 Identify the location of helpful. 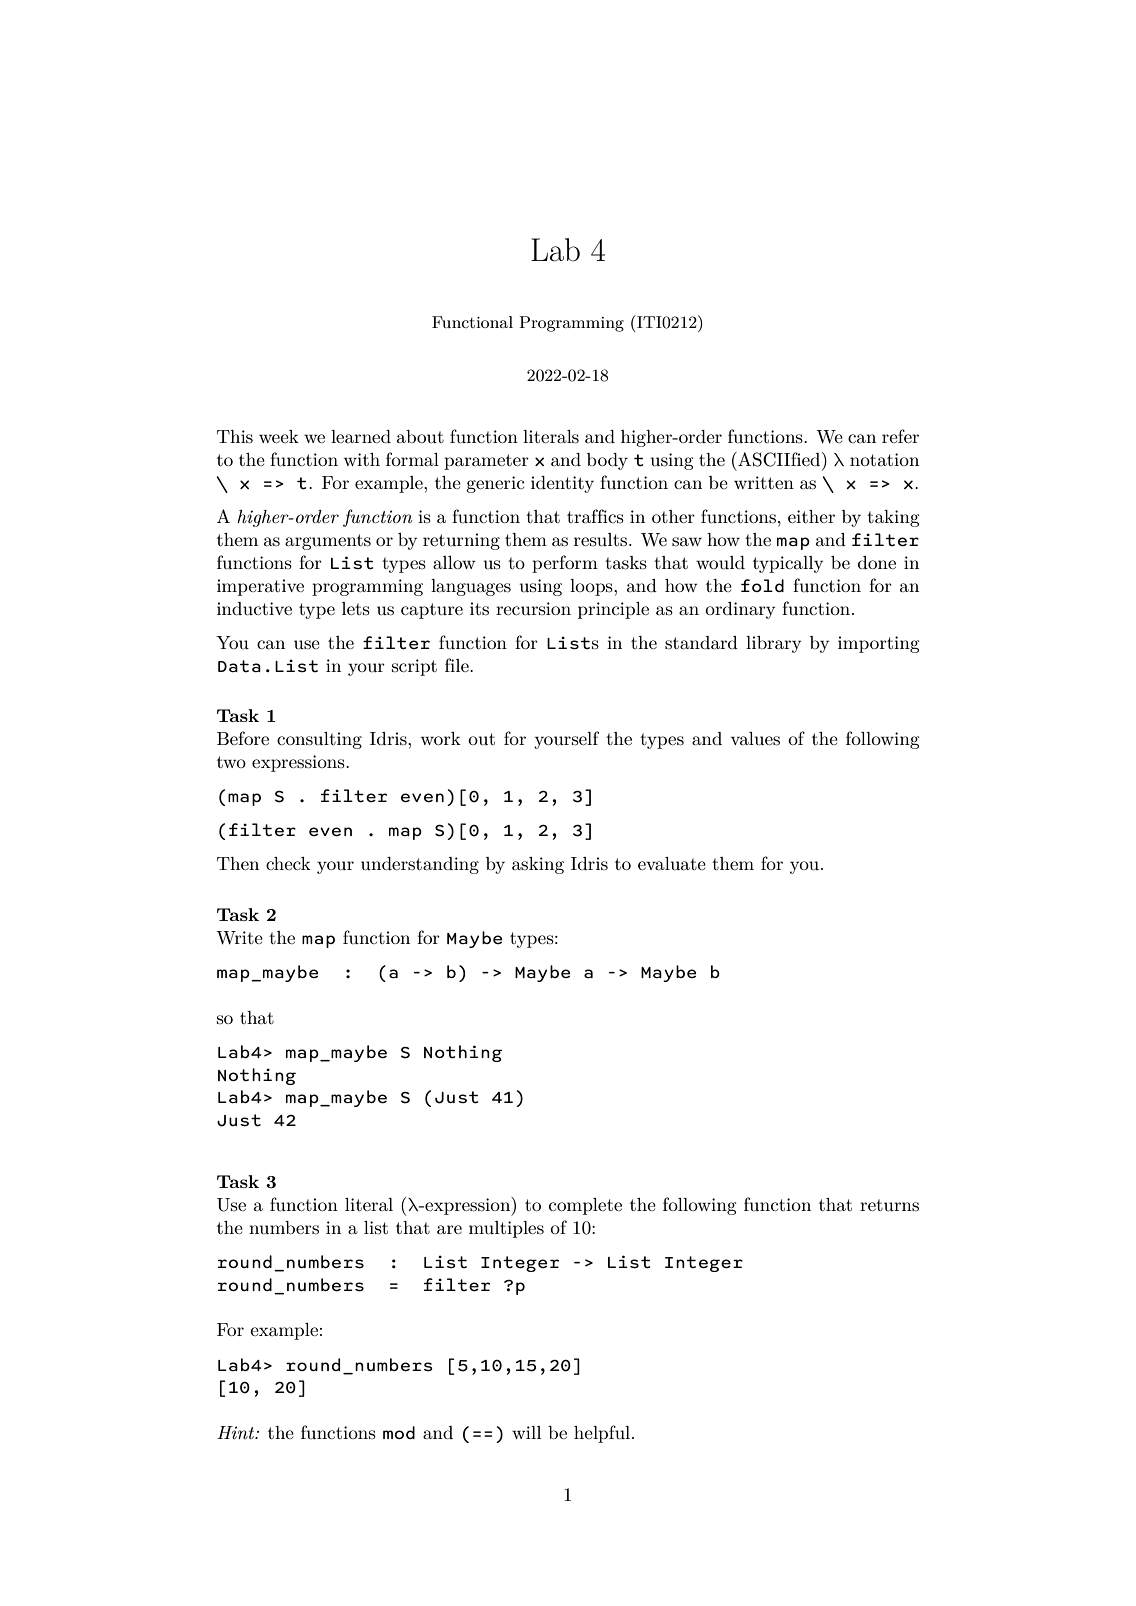
(603, 1434).
